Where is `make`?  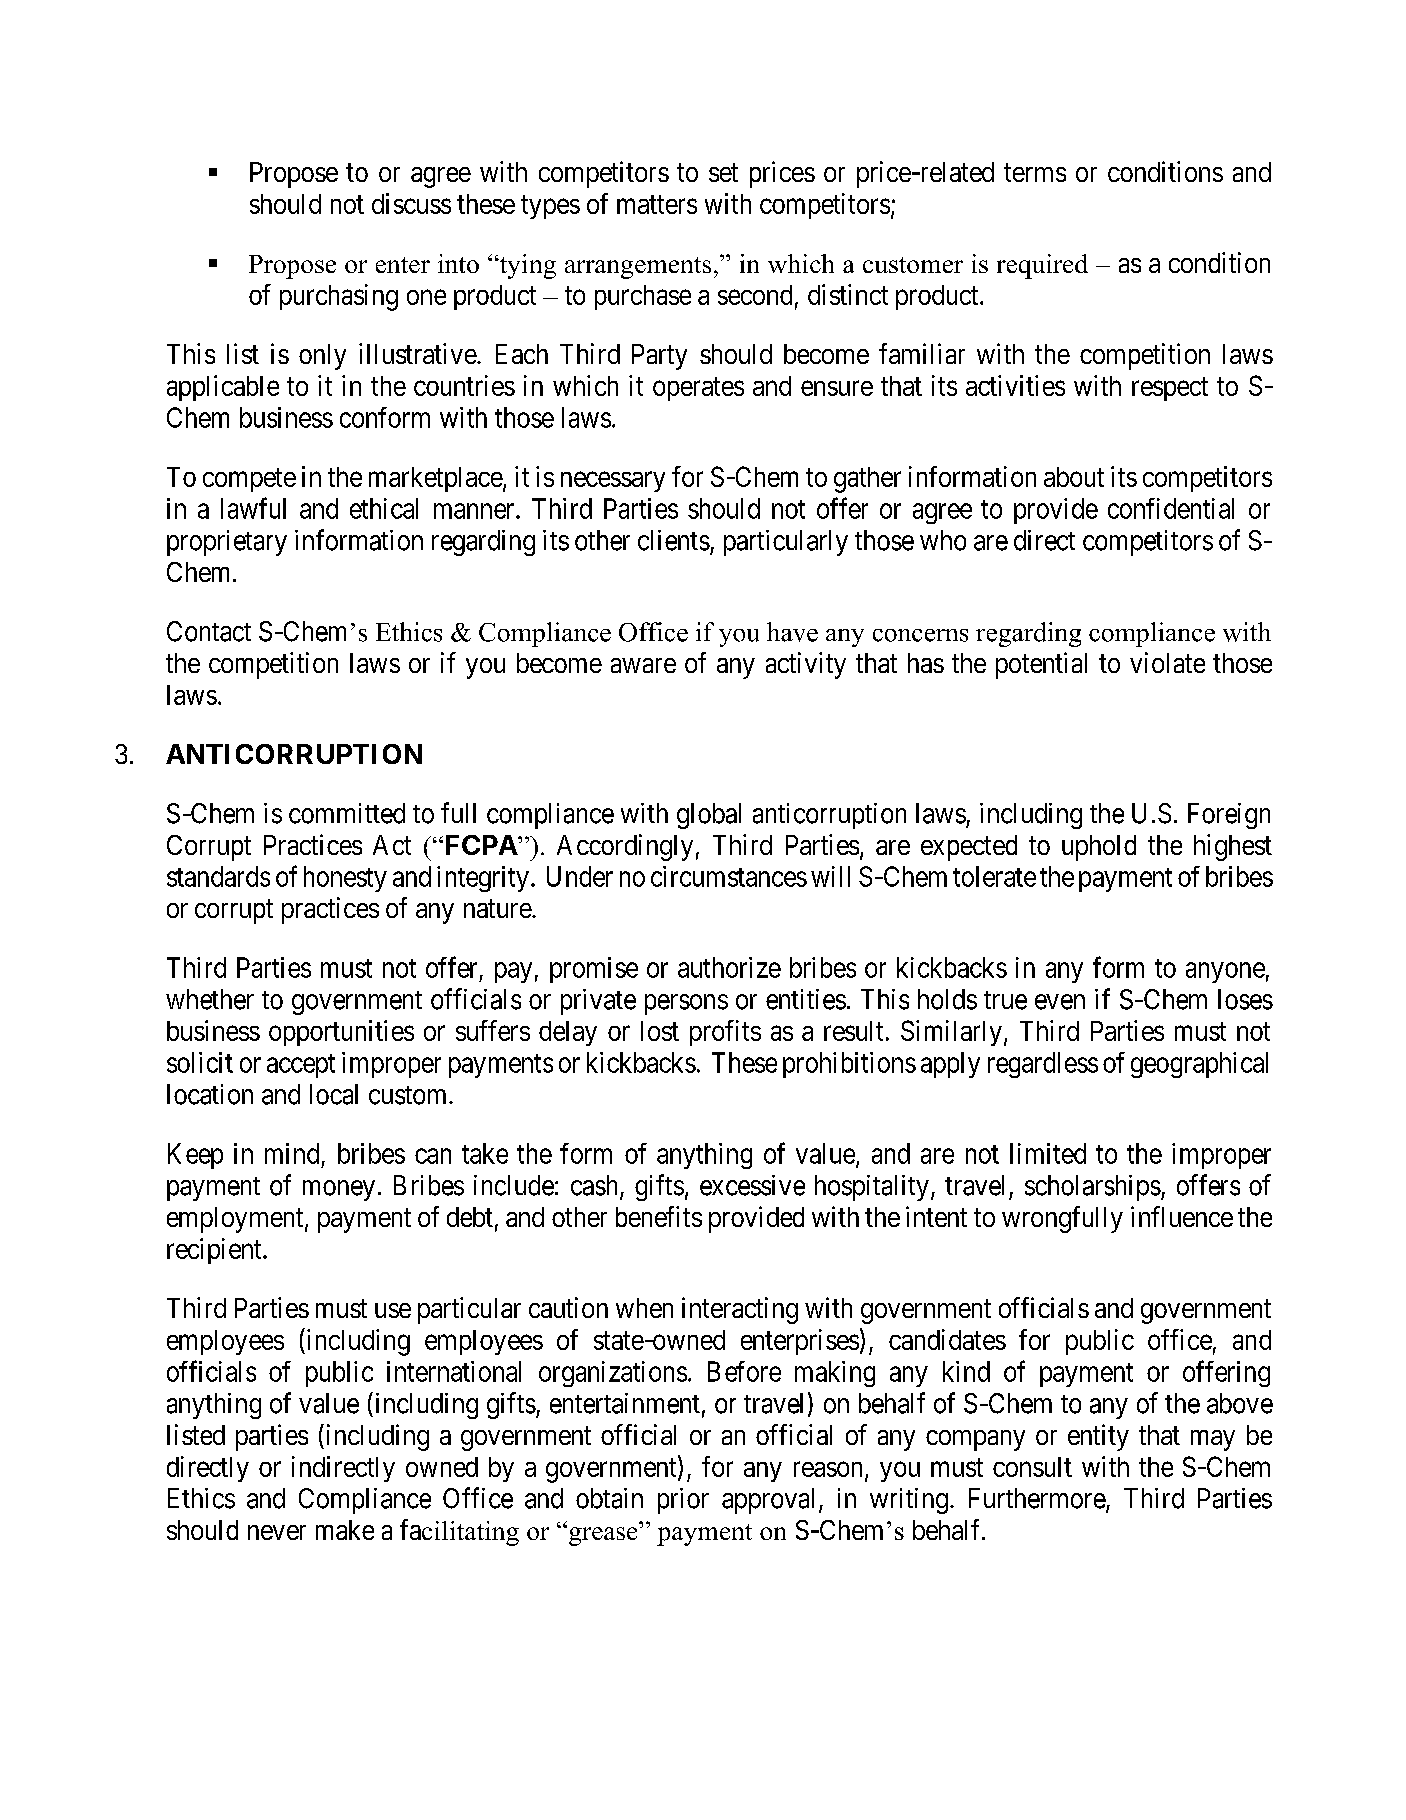
make is located at coordinates (345, 1530).
